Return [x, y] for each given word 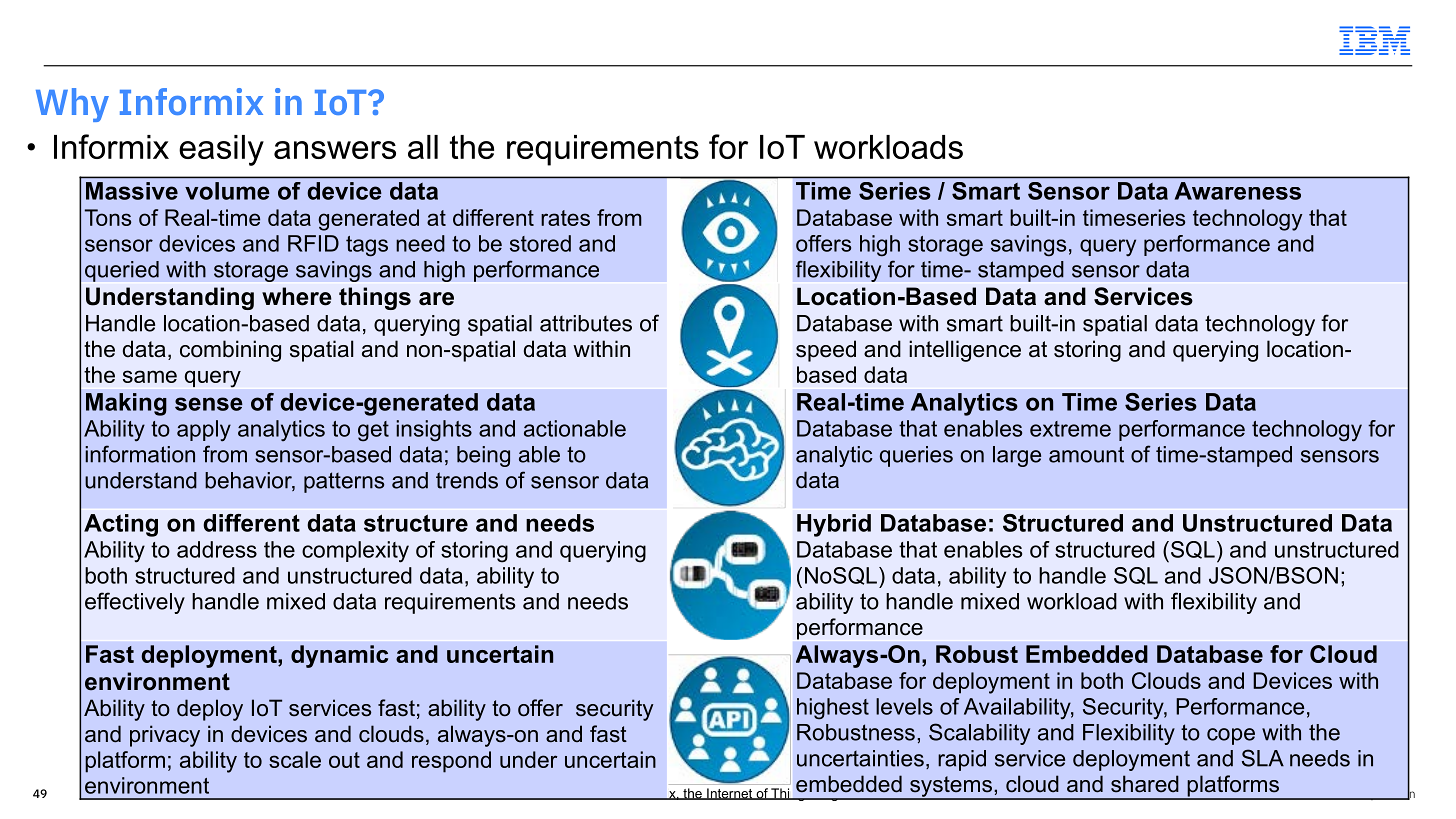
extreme [1070, 429]
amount [1086, 454]
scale [295, 759]
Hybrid [834, 525]
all [423, 147]
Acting [121, 525]
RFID [313, 243]
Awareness [1238, 191]
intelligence [965, 351]
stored [540, 243]
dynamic [339, 656]
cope [1231, 736]
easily [221, 150]
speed [826, 351]
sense [209, 404]
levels [904, 706]
